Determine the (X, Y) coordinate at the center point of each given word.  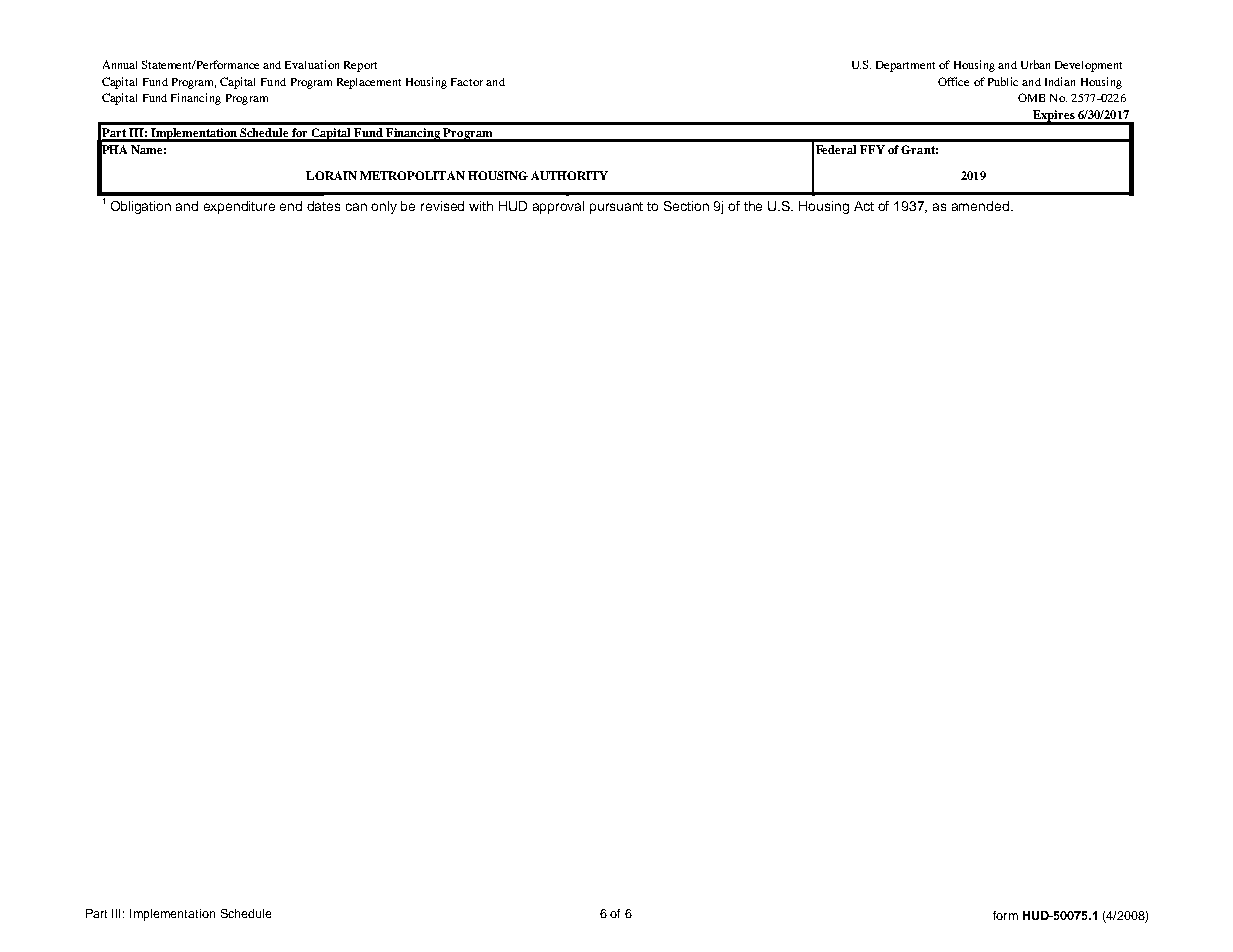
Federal (836, 149)
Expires (1054, 117)
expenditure (239, 207)
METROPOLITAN (412, 175)
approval (558, 207)
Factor (467, 82)
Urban (1035, 64)
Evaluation (312, 64)
